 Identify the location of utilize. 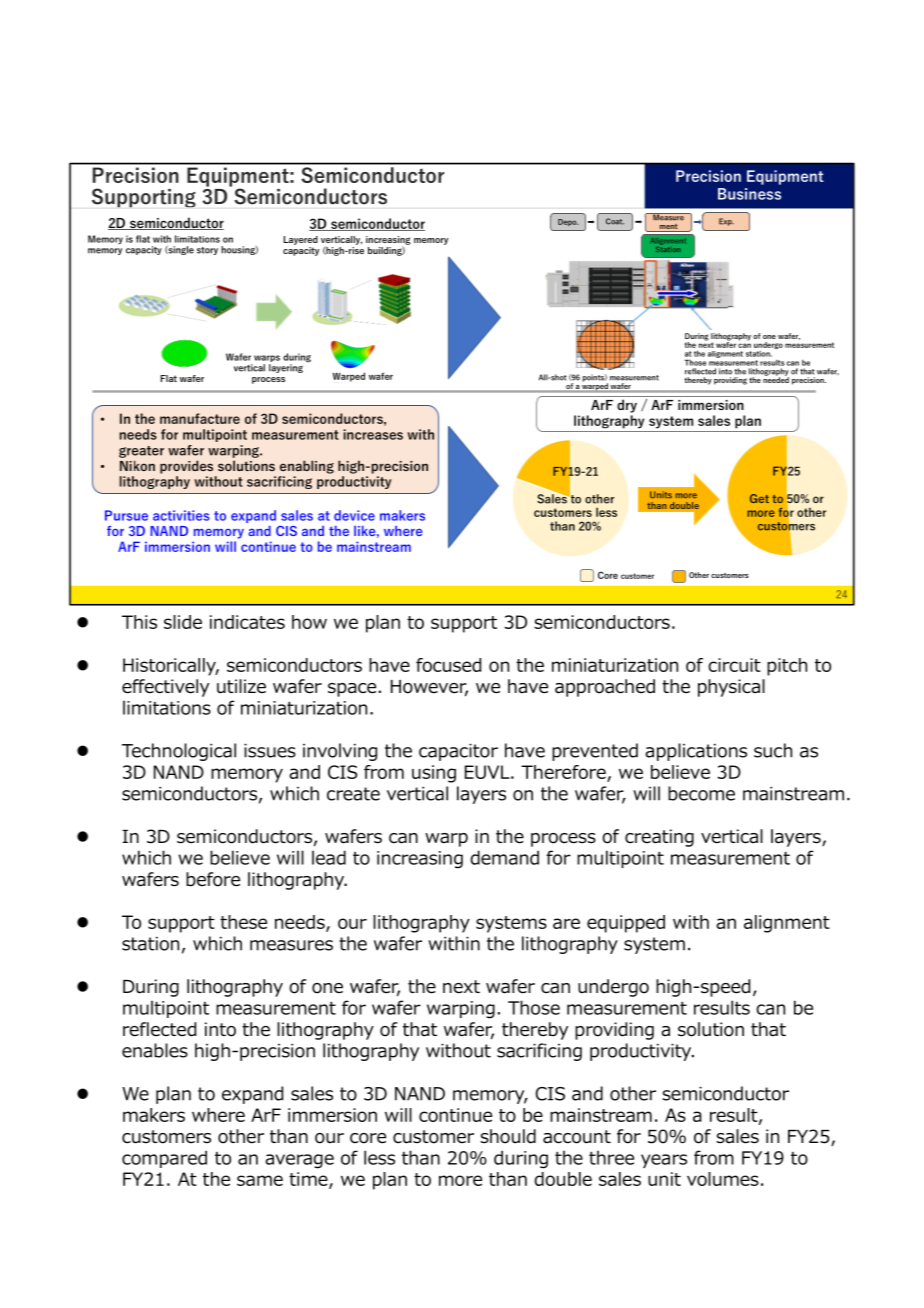
(241, 686).
